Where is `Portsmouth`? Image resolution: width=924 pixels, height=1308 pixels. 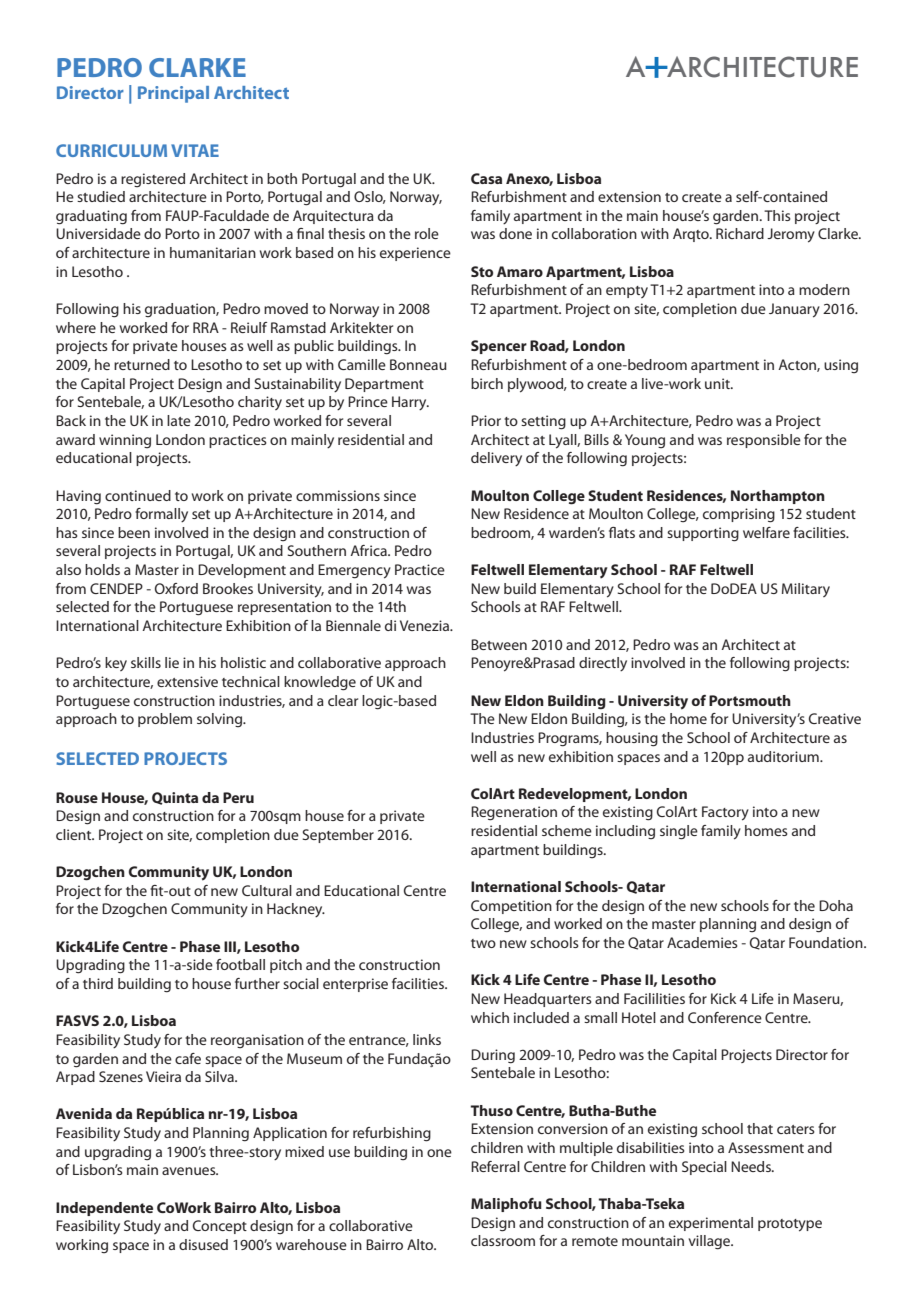 Portsmouth is located at coordinates (750, 700).
